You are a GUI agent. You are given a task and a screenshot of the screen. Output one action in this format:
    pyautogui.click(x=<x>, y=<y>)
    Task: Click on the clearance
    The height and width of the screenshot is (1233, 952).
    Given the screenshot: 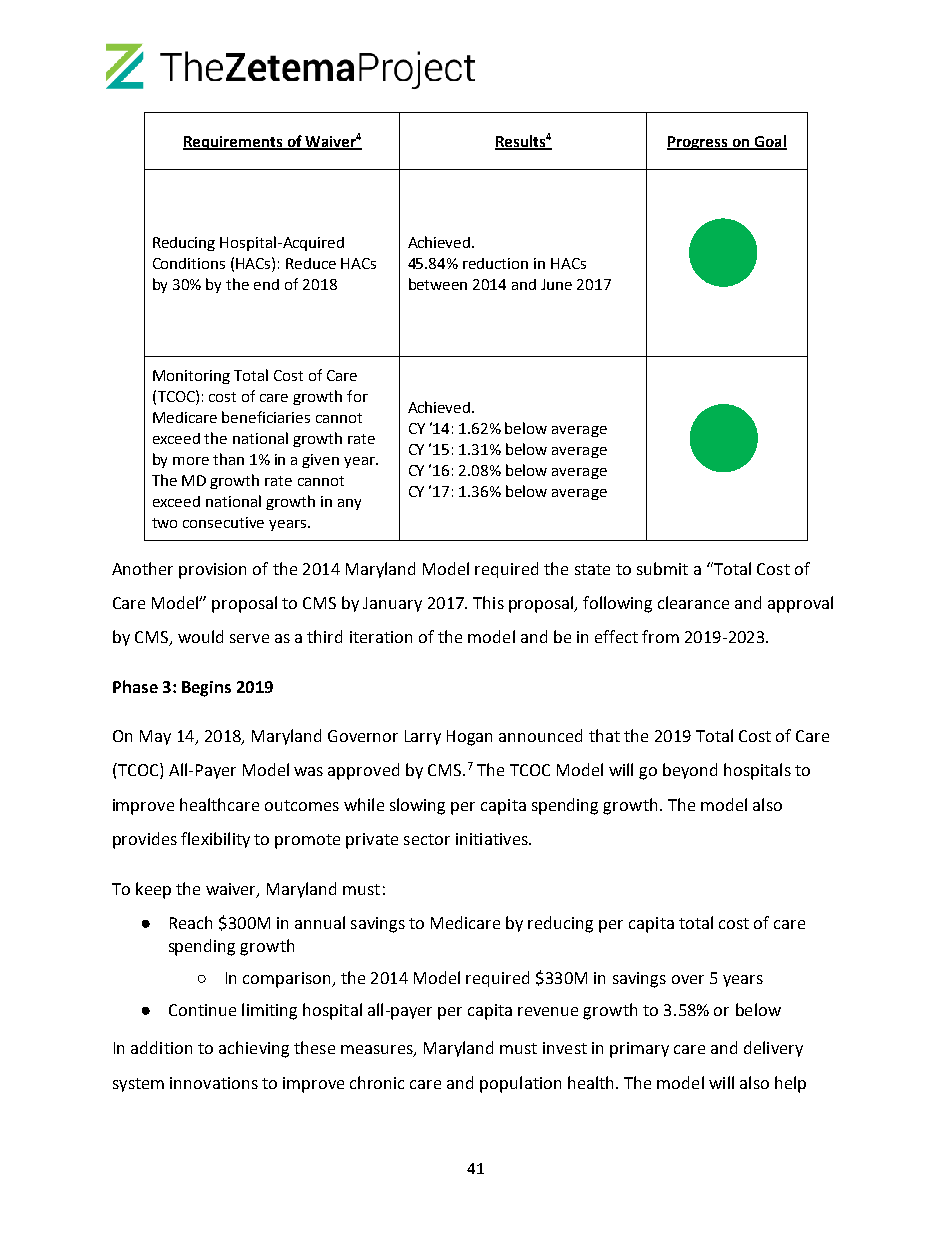 What is the action you would take?
    pyautogui.click(x=693, y=602)
